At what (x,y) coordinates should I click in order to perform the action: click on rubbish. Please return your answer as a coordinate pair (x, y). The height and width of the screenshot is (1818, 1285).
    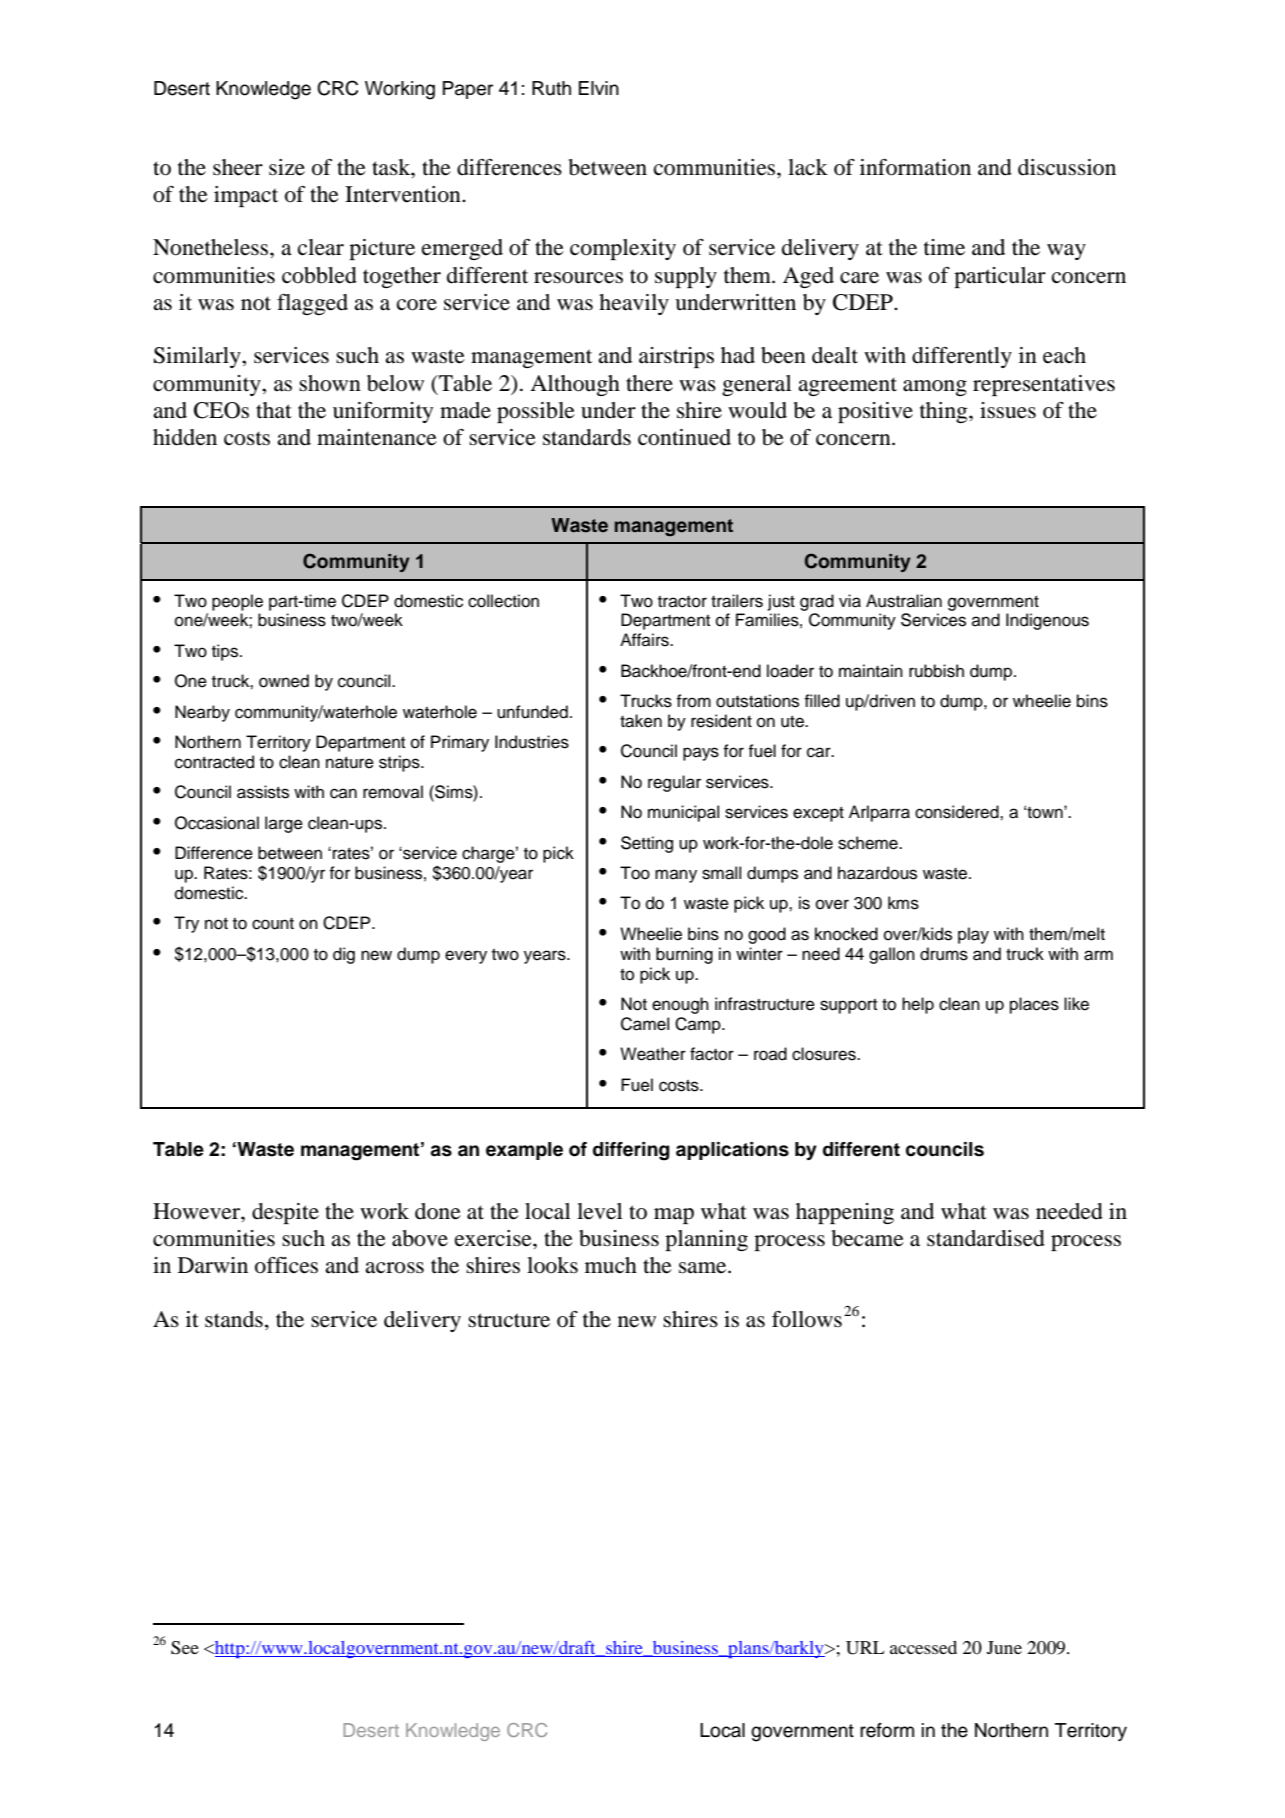
    Looking at the image, I should click on (936, 671).
